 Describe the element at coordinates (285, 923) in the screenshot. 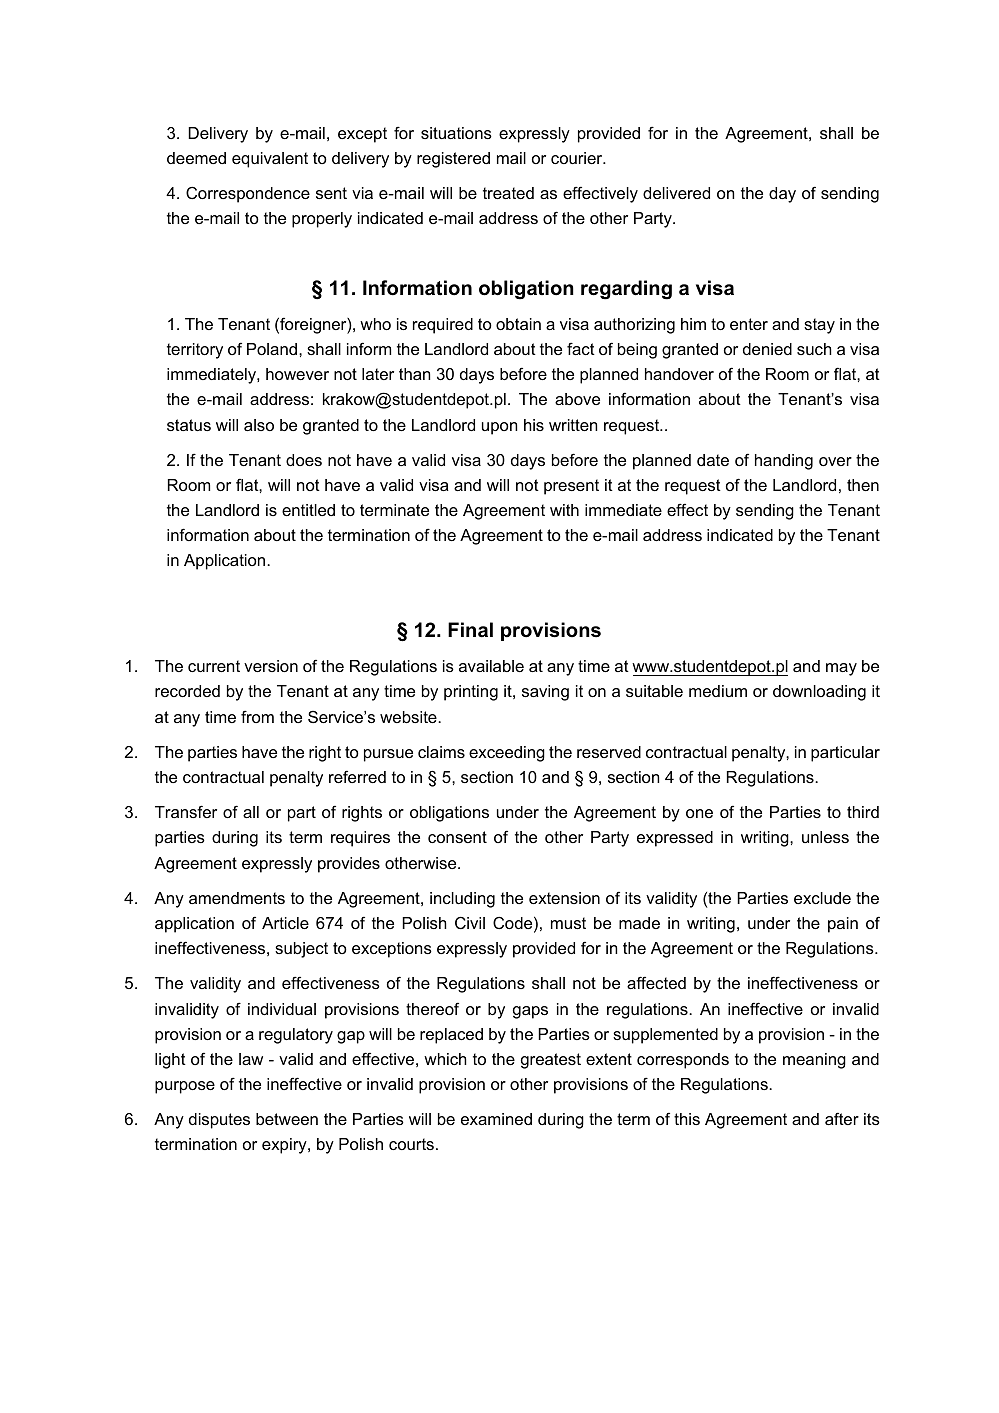

I see `Article` at that location.
